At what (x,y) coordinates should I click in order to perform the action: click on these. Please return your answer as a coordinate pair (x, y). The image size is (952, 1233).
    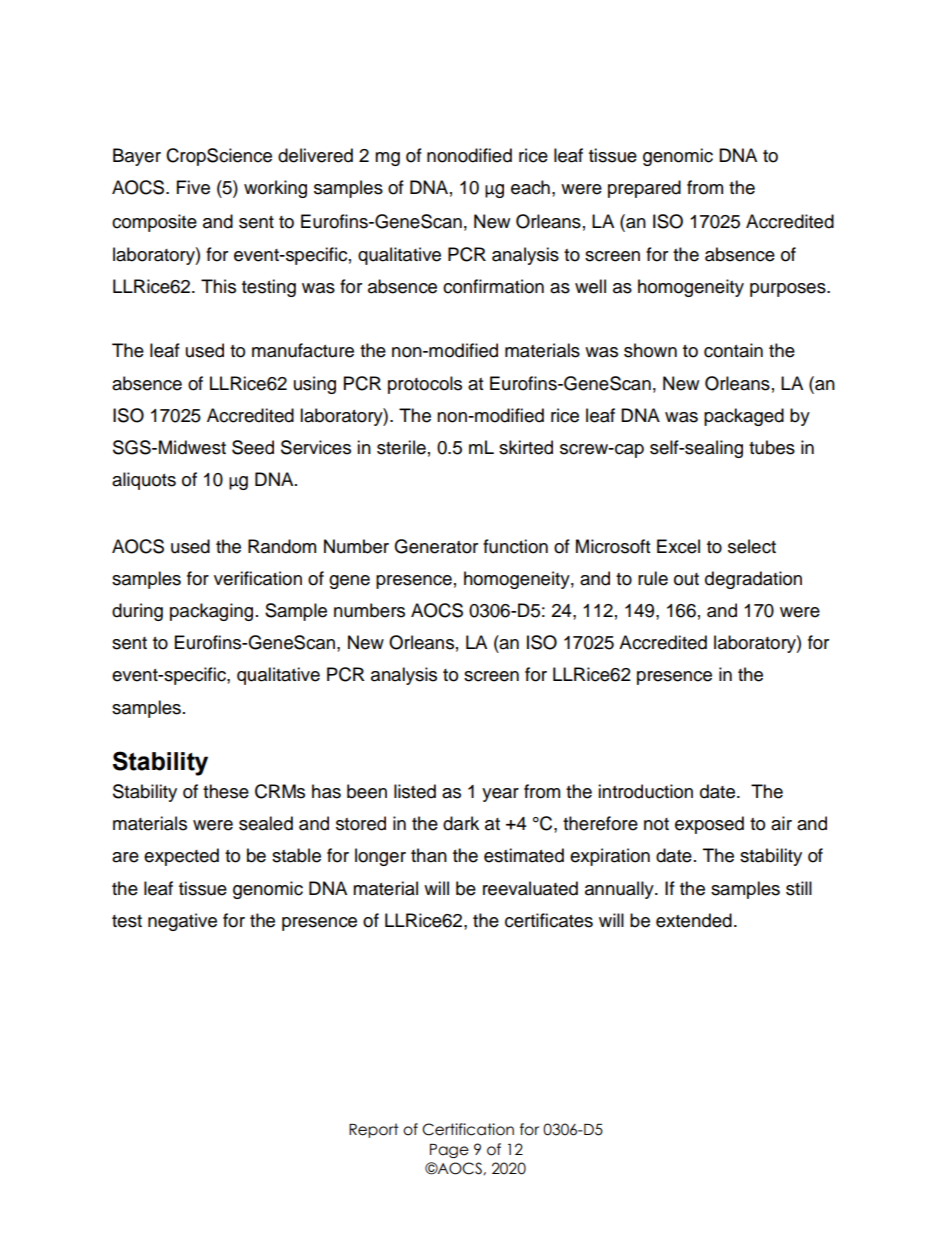
    Looking at the image, I should click on (226, 791).
